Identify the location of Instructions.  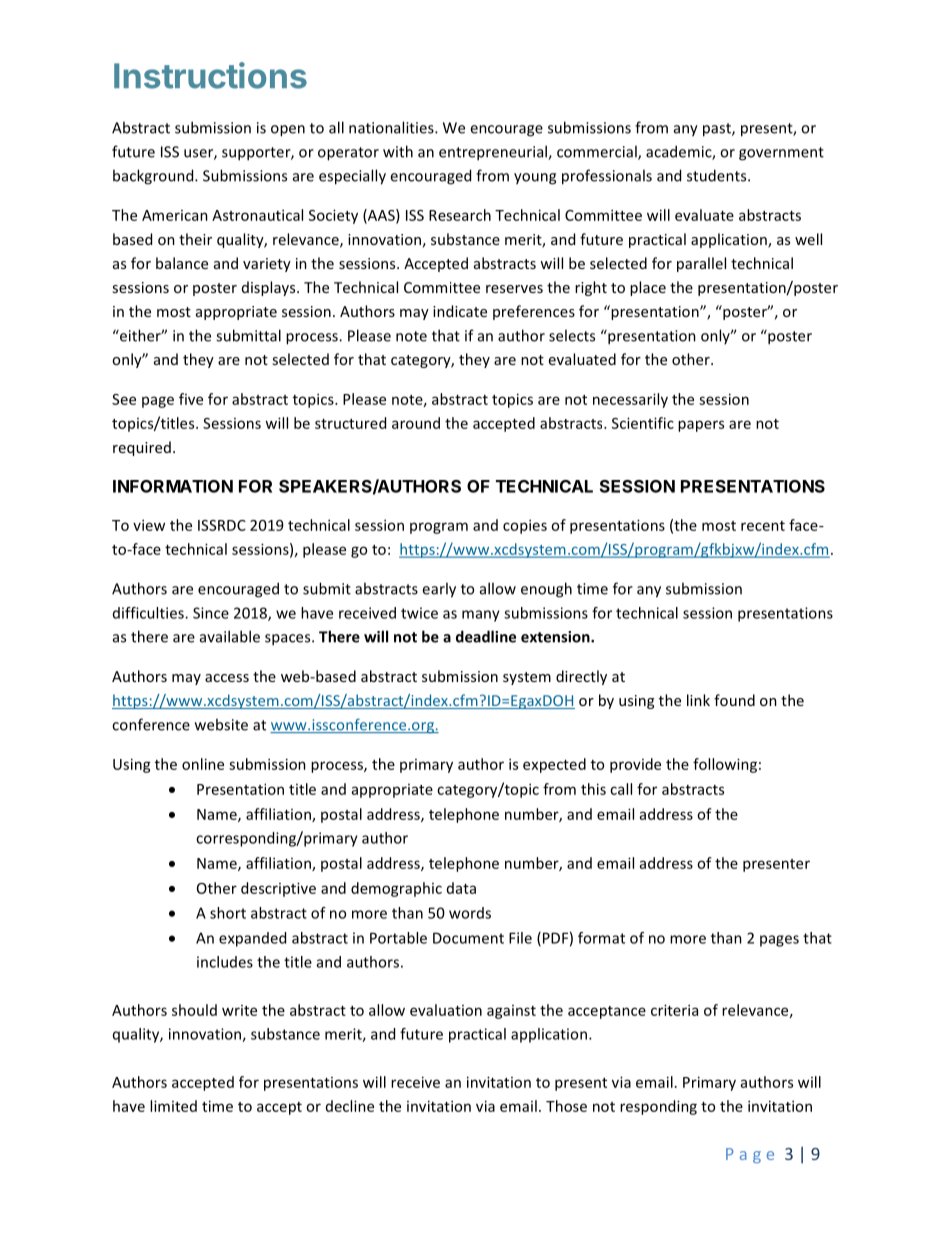
(210, 75).
